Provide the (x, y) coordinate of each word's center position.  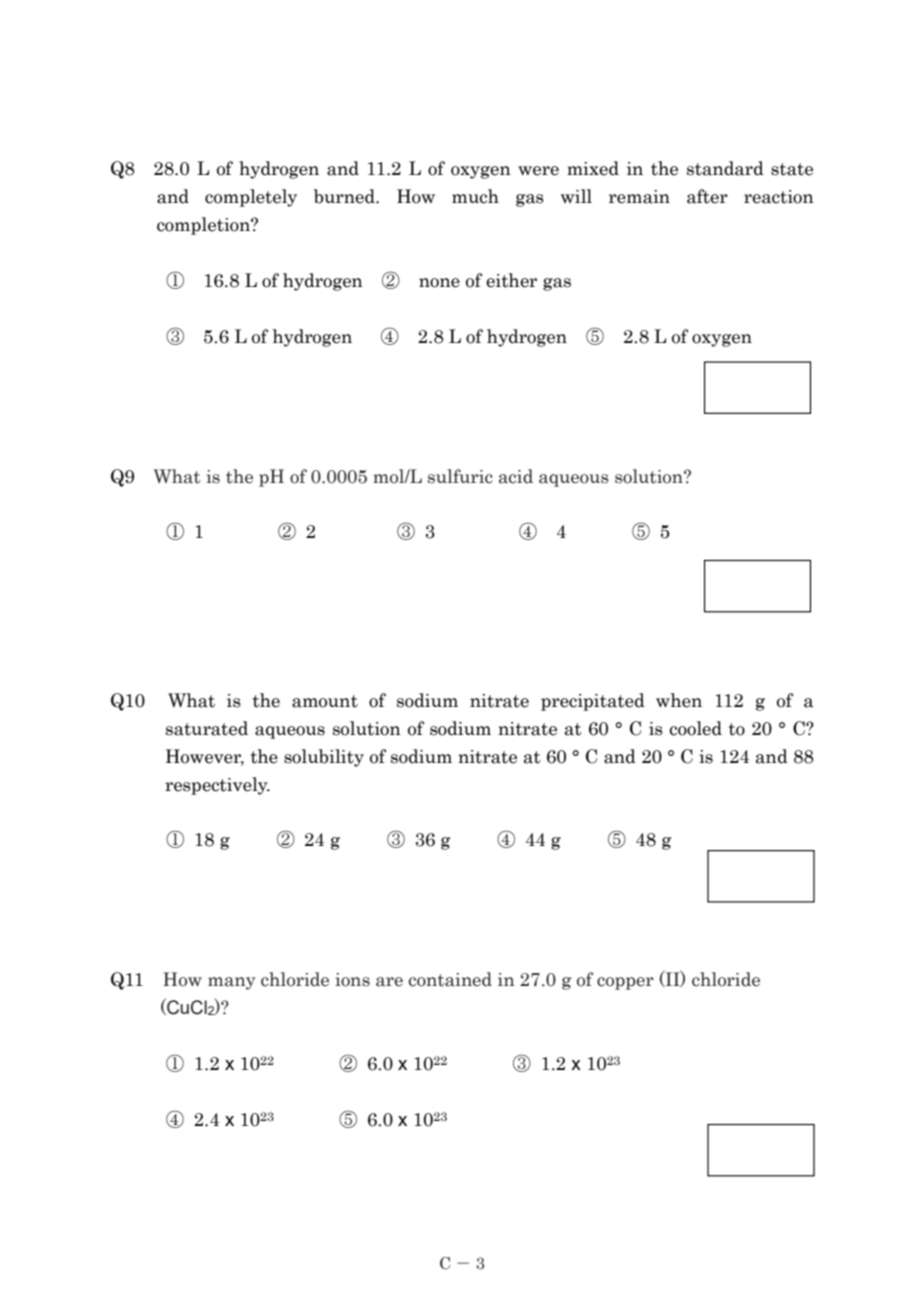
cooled (696, 728)
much (475, 196)
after (707, 196)
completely (251, 198)
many (232, 983)
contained (450, 979)
